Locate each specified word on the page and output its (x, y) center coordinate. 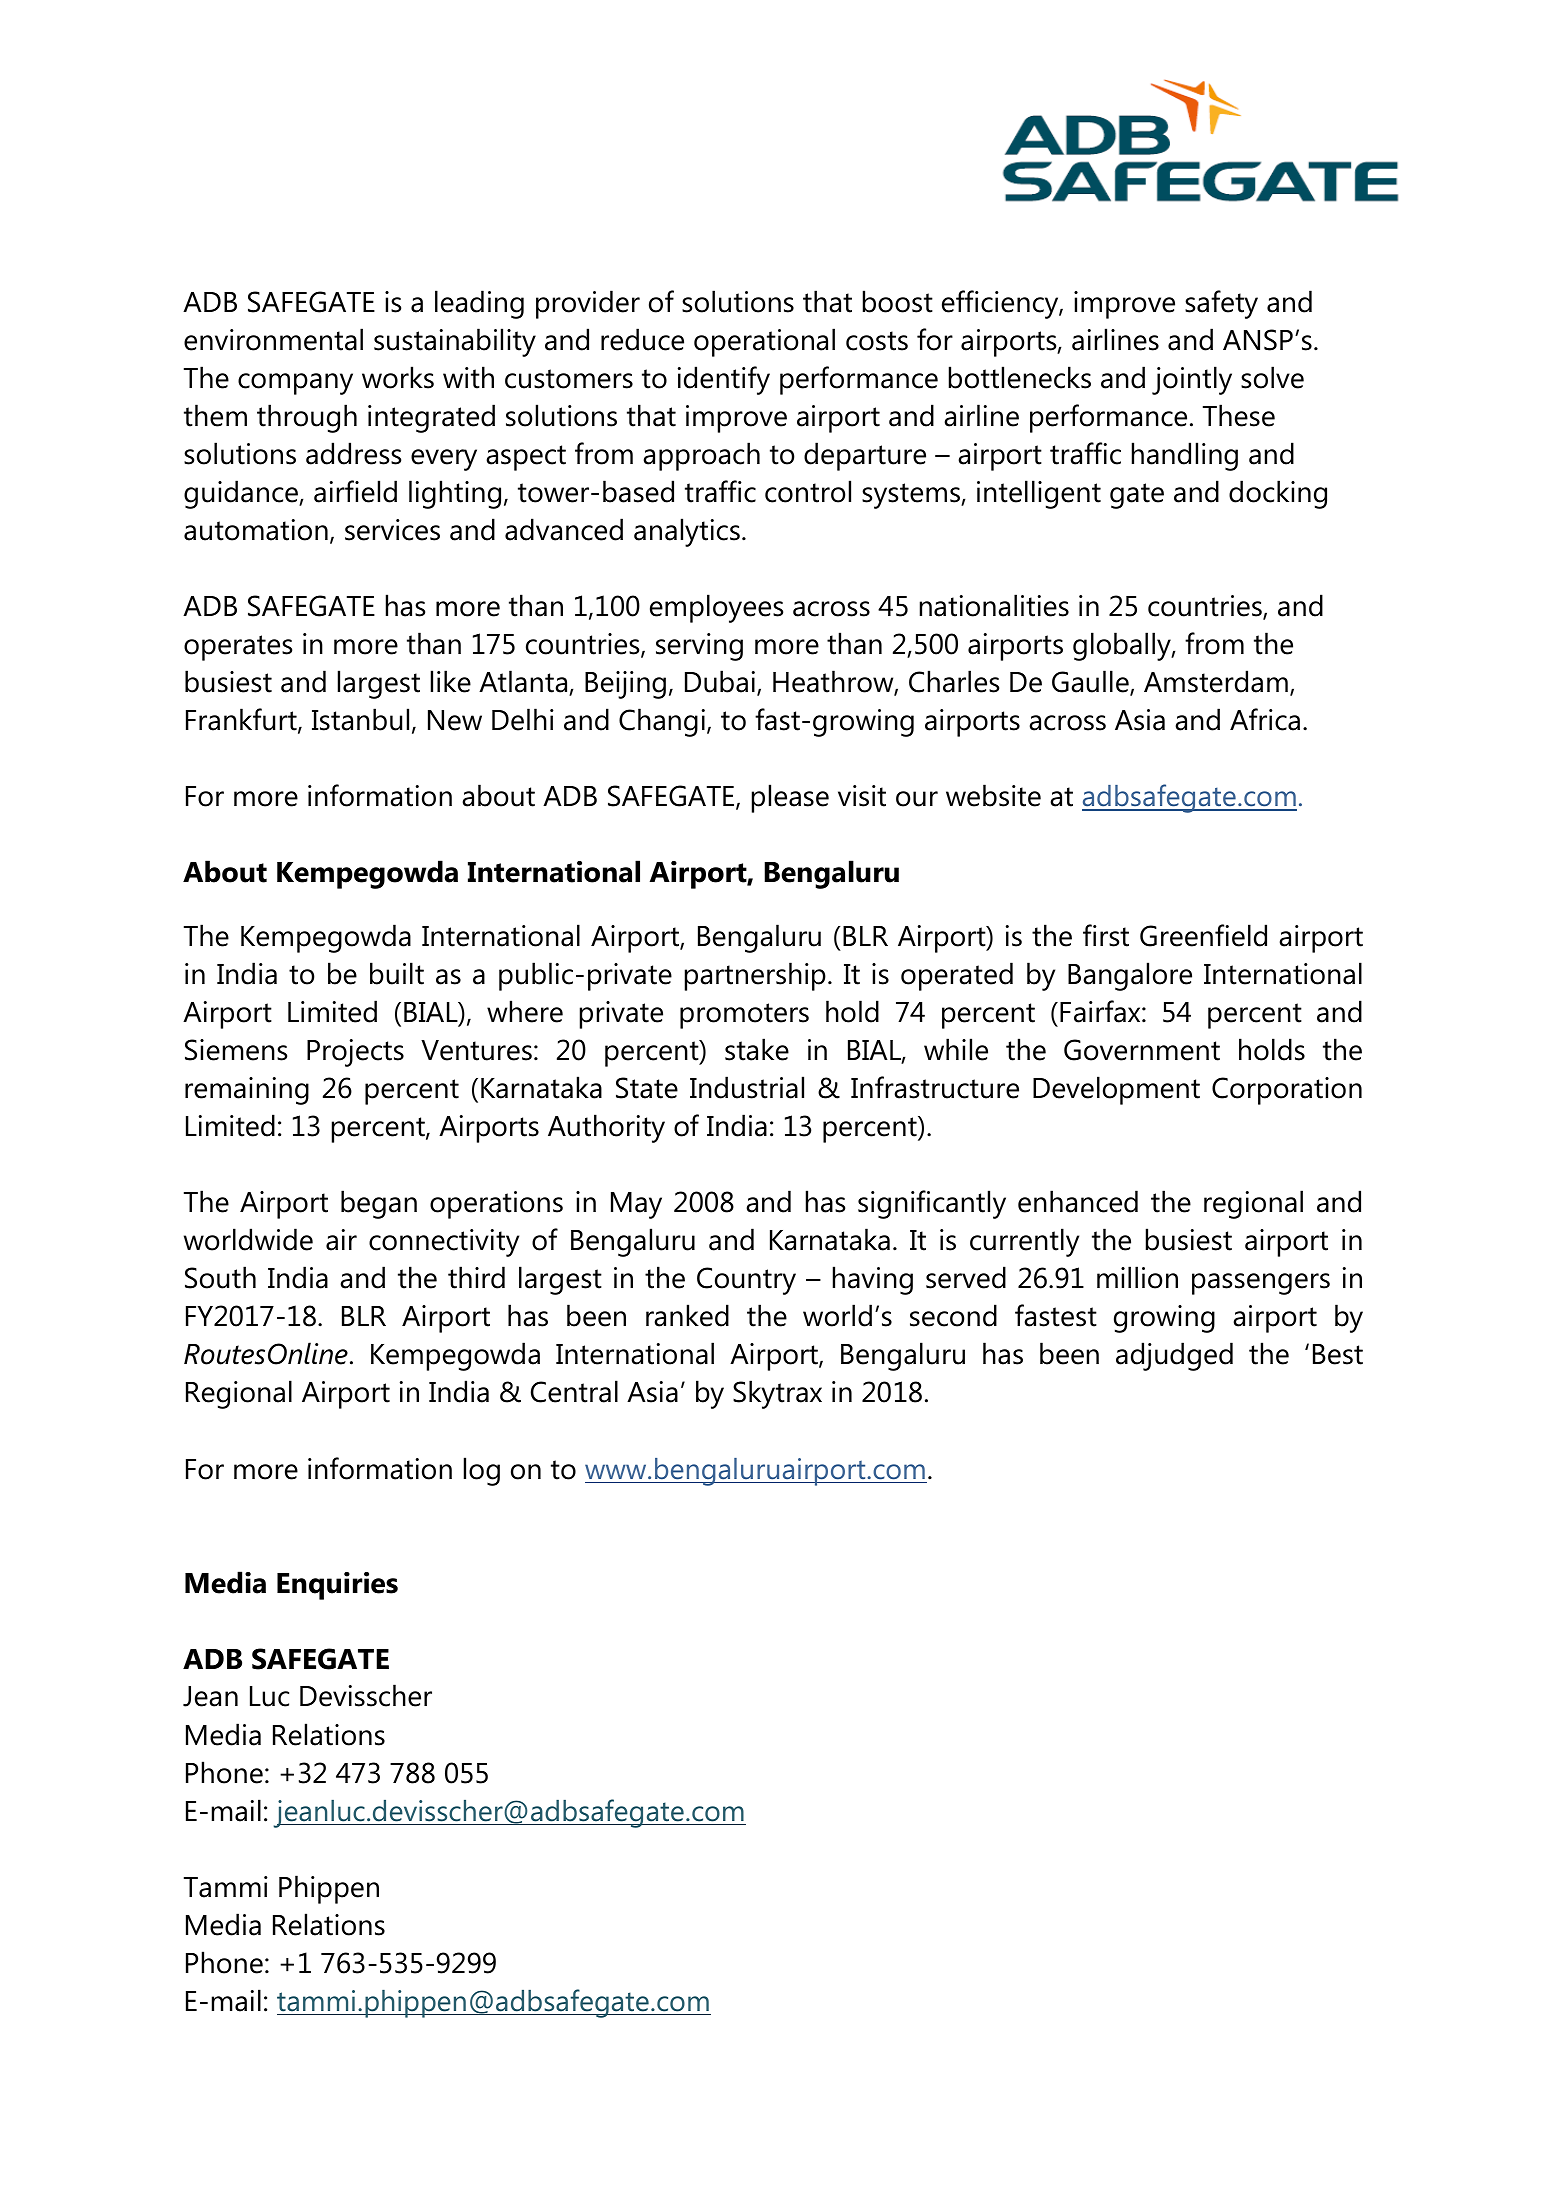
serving (699, 647)
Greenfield (1203, 935)
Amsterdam (1216, 681)
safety (1221, 304)
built (397, 973)
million (1137, 1277)
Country (746, 1281)
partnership (755, 976)
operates (238, 648)
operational (764, 342)
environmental (273, 339)
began (379, 1204)
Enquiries (337, 1586)
